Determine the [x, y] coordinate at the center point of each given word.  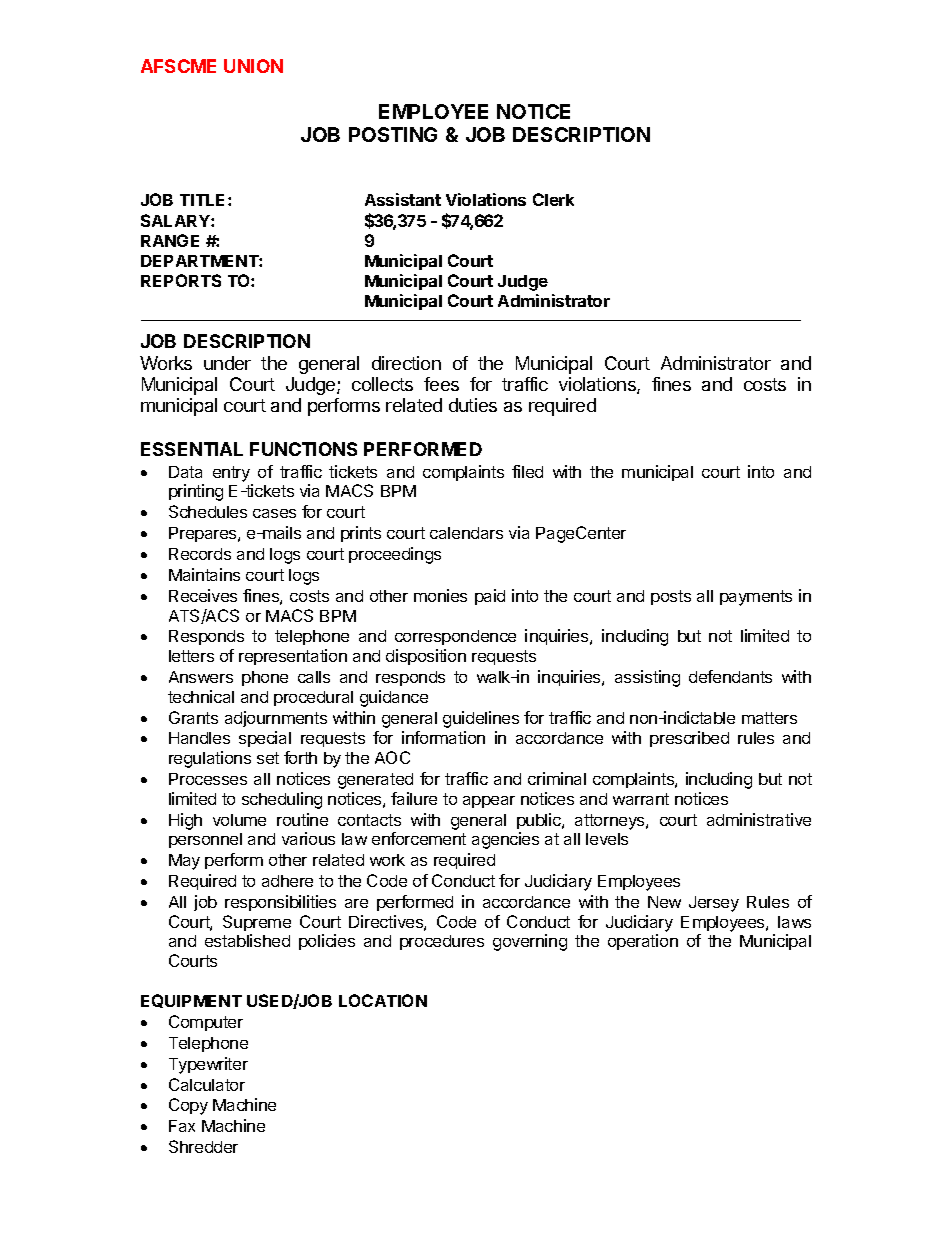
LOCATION [383, 1000]
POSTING [393, 134]
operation [643, 942]
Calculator [207, 1084]
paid [490, 597]
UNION [253, 66]
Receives [203, 595]
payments [756, 598]
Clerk [553, 199]
